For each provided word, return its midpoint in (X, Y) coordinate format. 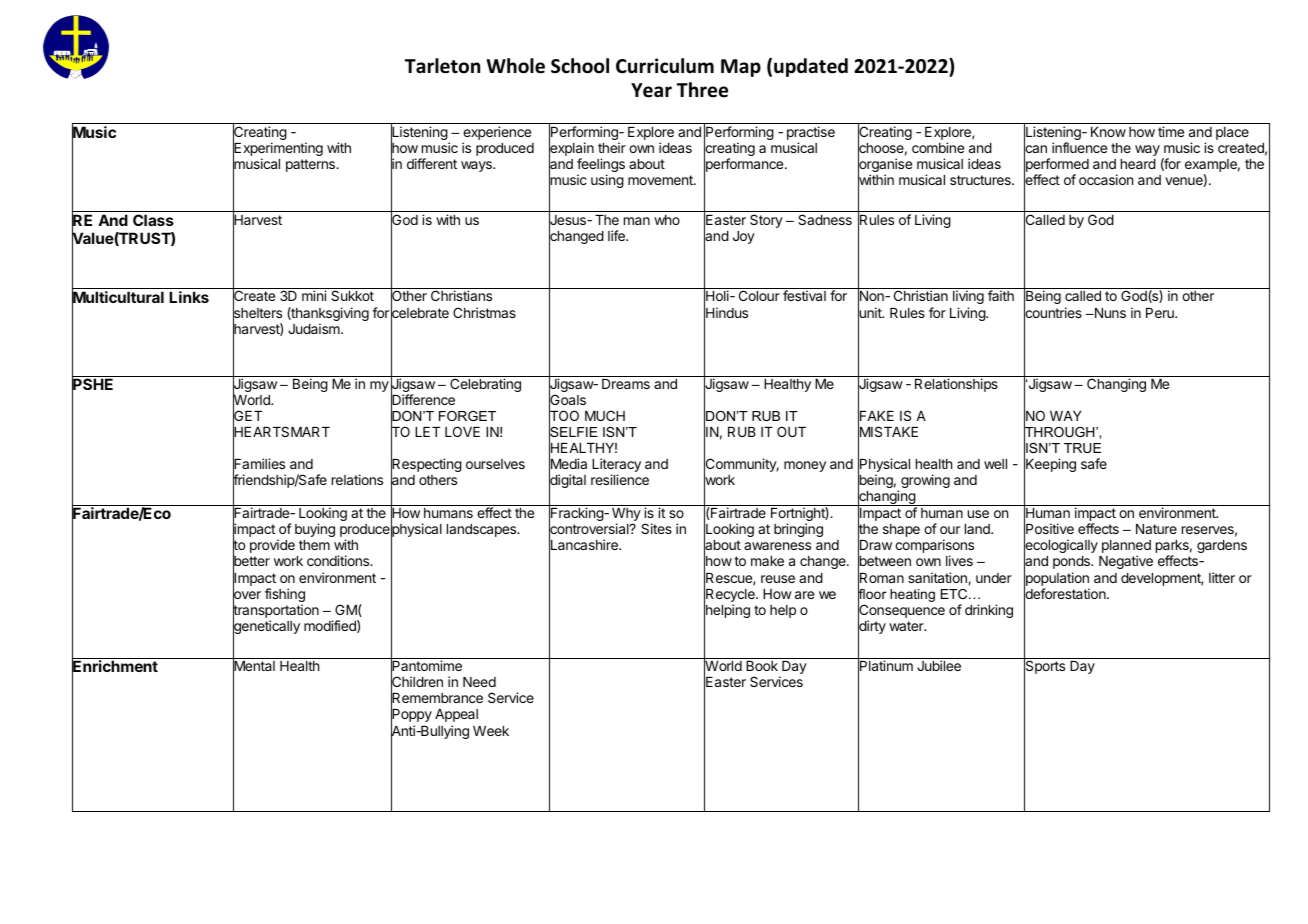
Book (762, 666)
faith (1001, 295)
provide (272, 546)
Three (702, 90)
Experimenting (278, 150)
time (1171, 131)
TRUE (1082, 448)
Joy (744, 237)
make (767, 561)
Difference (423, 400)
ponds (1072, 562)
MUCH (605, 415)
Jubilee (939, 665)
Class (153, 220)
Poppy (411, 716)
